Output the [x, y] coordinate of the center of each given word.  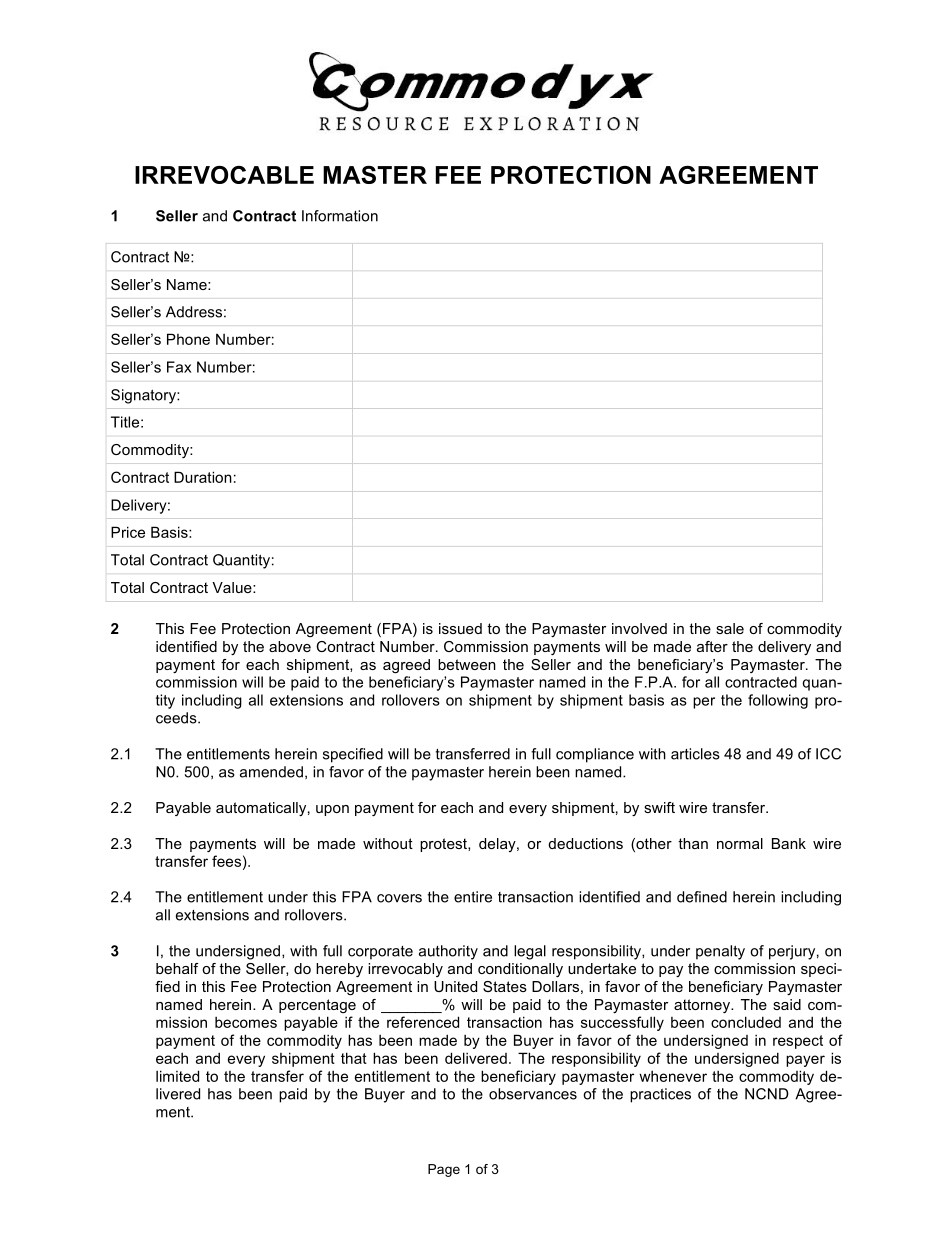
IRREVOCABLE [224, 175]
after [712, 646]
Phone [188, 339]
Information [340, 216]
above [290, 646]
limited [177, 1076]
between [467, 664]
